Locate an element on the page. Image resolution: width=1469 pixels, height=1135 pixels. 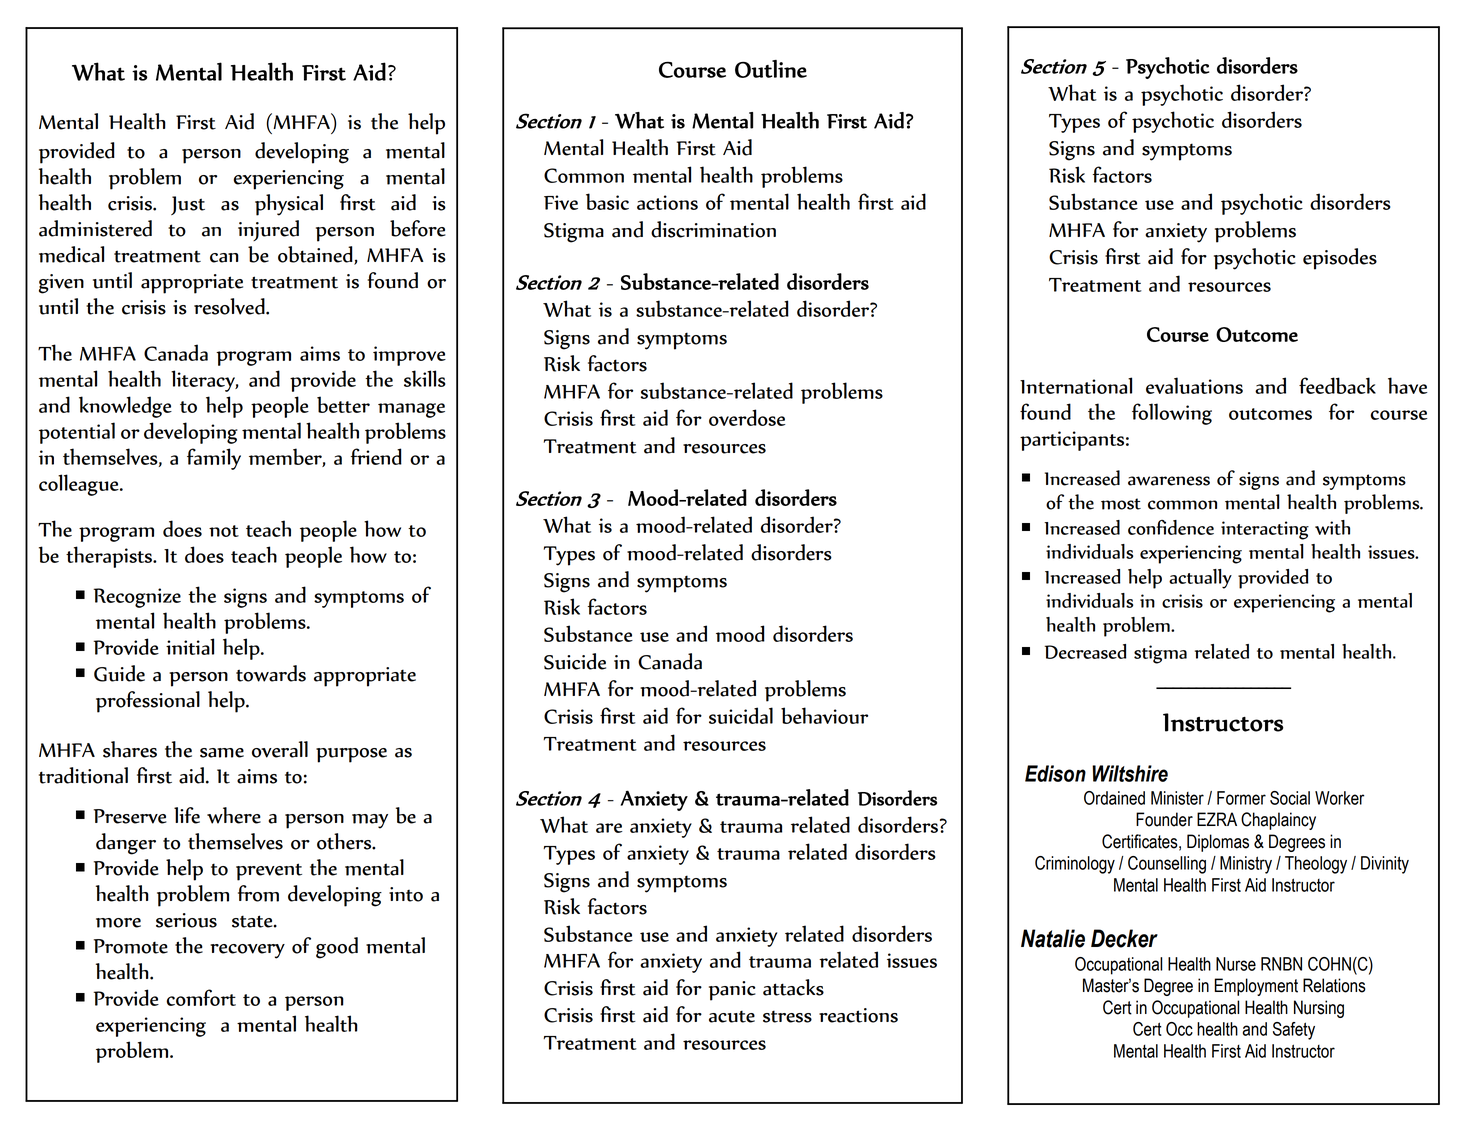
suicidal is located at coordinates (741, 715).
